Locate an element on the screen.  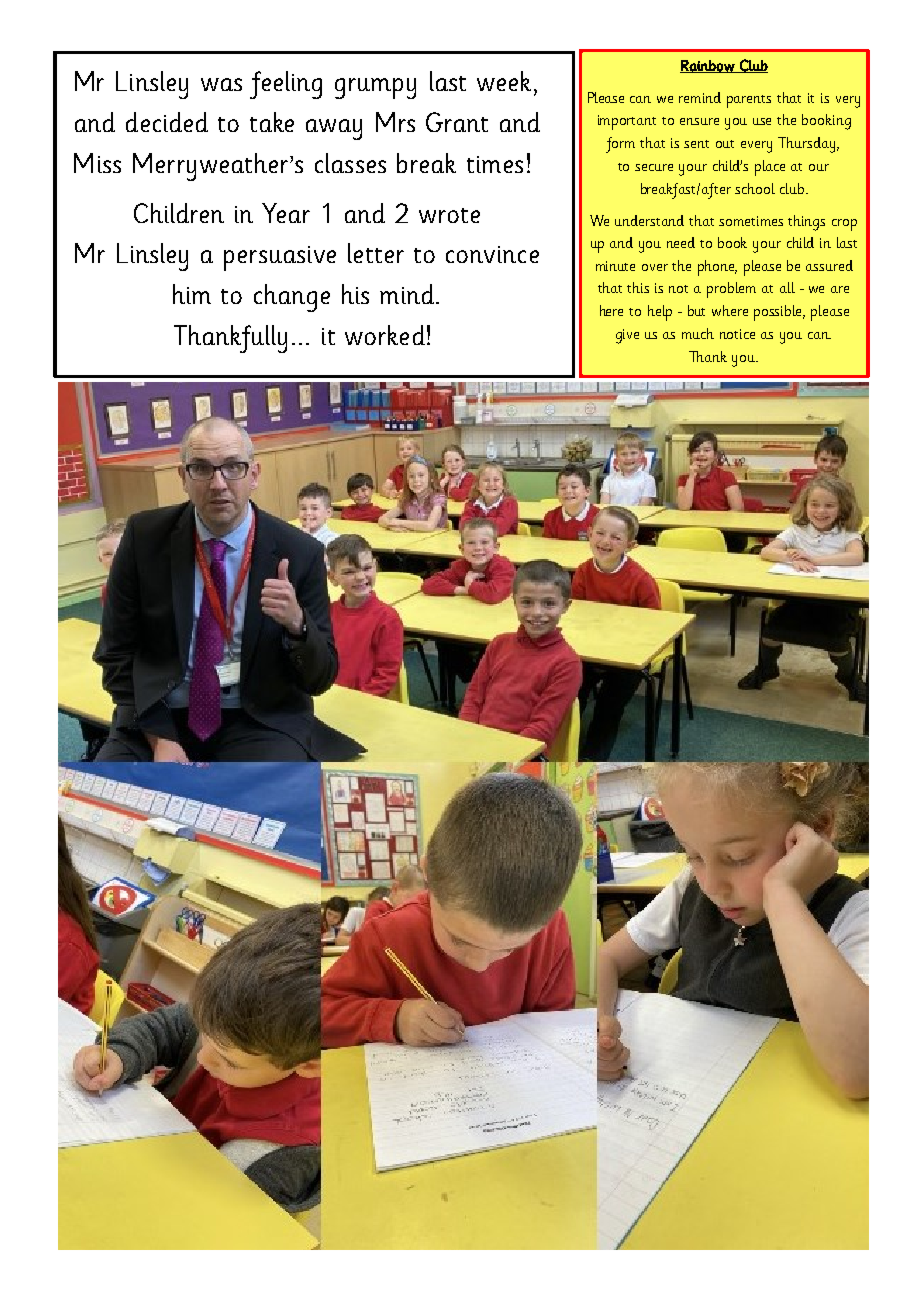
out is located at coordinates (725, 144).
